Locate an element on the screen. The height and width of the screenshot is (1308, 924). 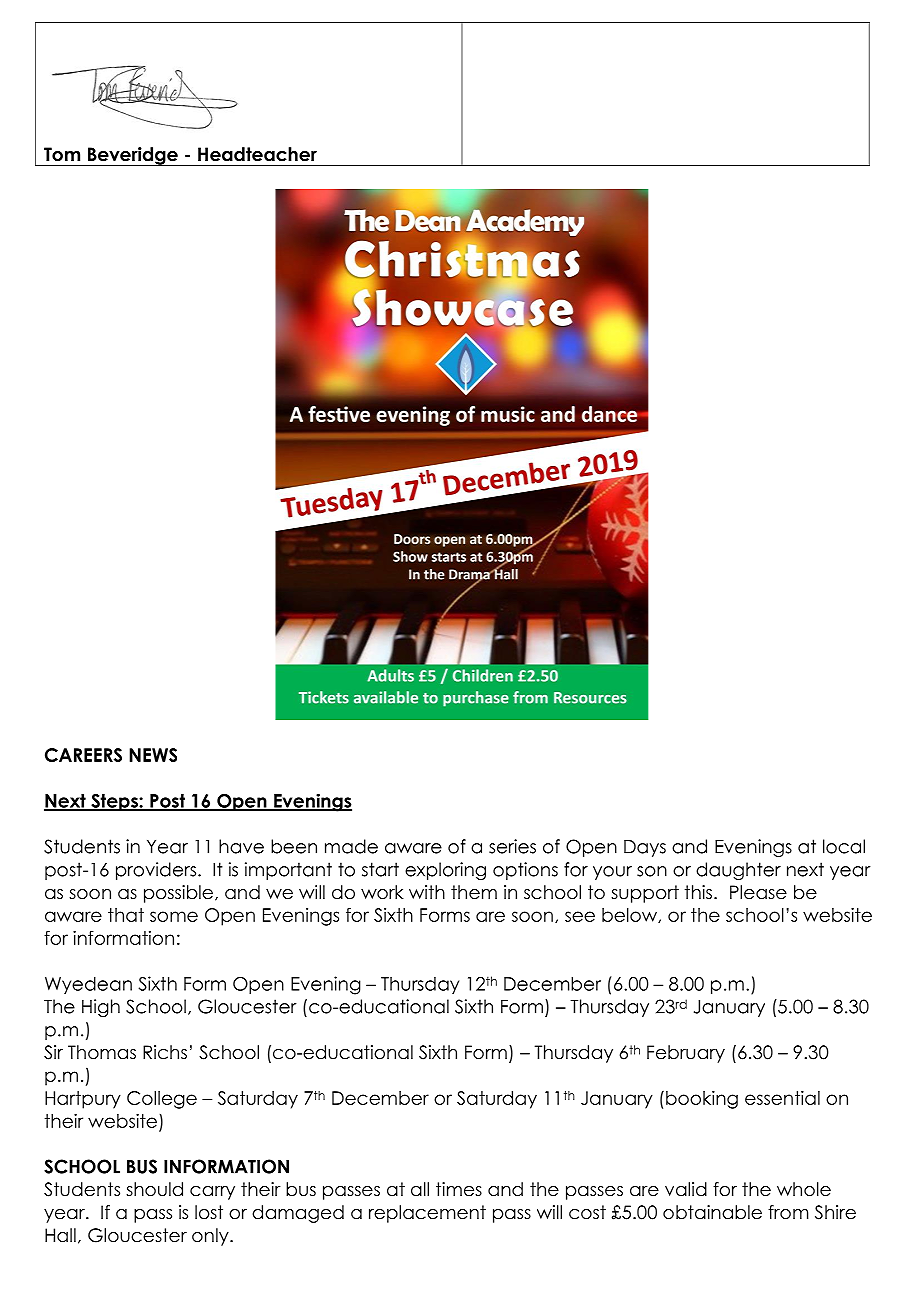
with is located at coordinates (427, 892).
